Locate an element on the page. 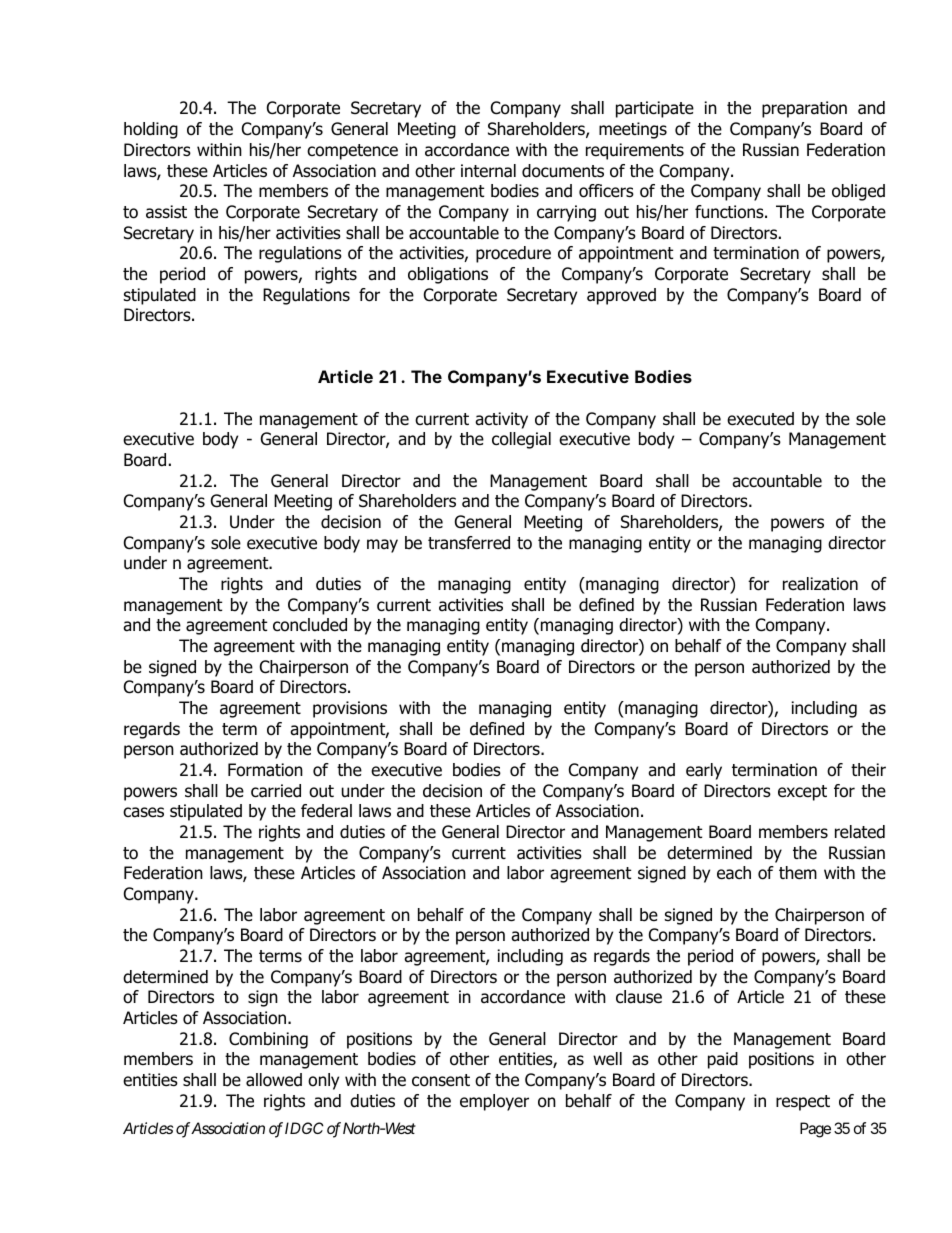 Image resolution: width=952 pixels, height=1233 pixels. them is located at coordinates (798, 873).
